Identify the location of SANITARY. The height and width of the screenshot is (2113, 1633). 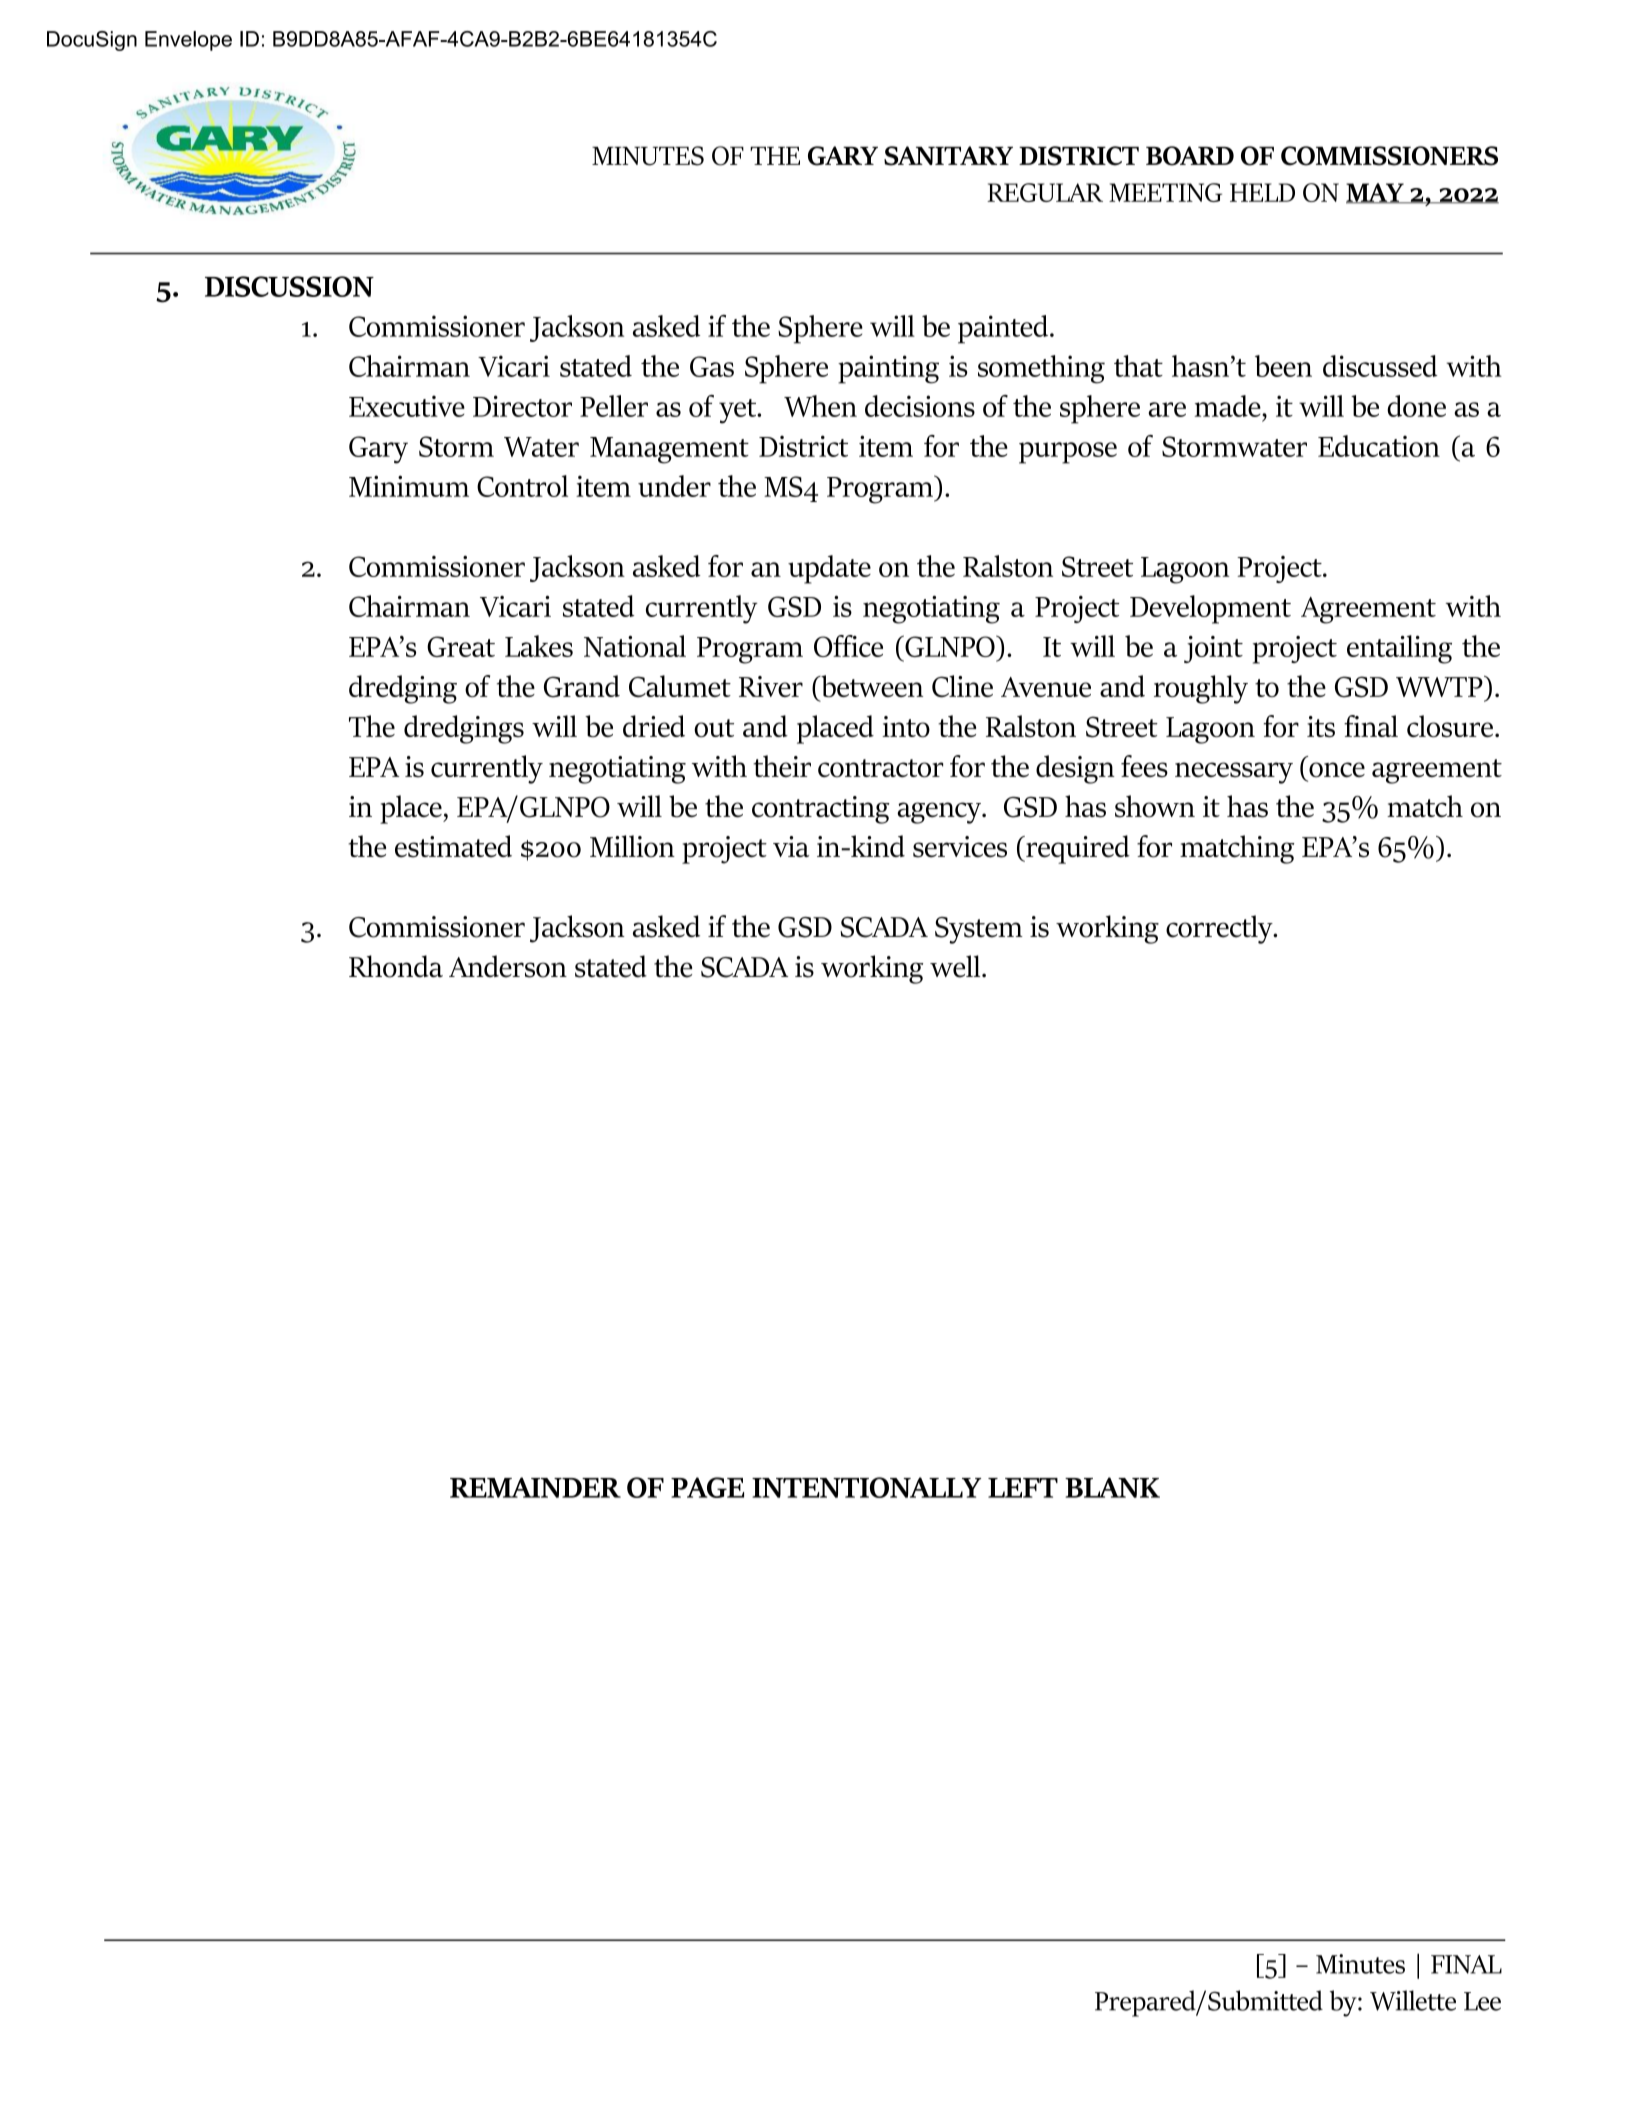
(948, 156).
